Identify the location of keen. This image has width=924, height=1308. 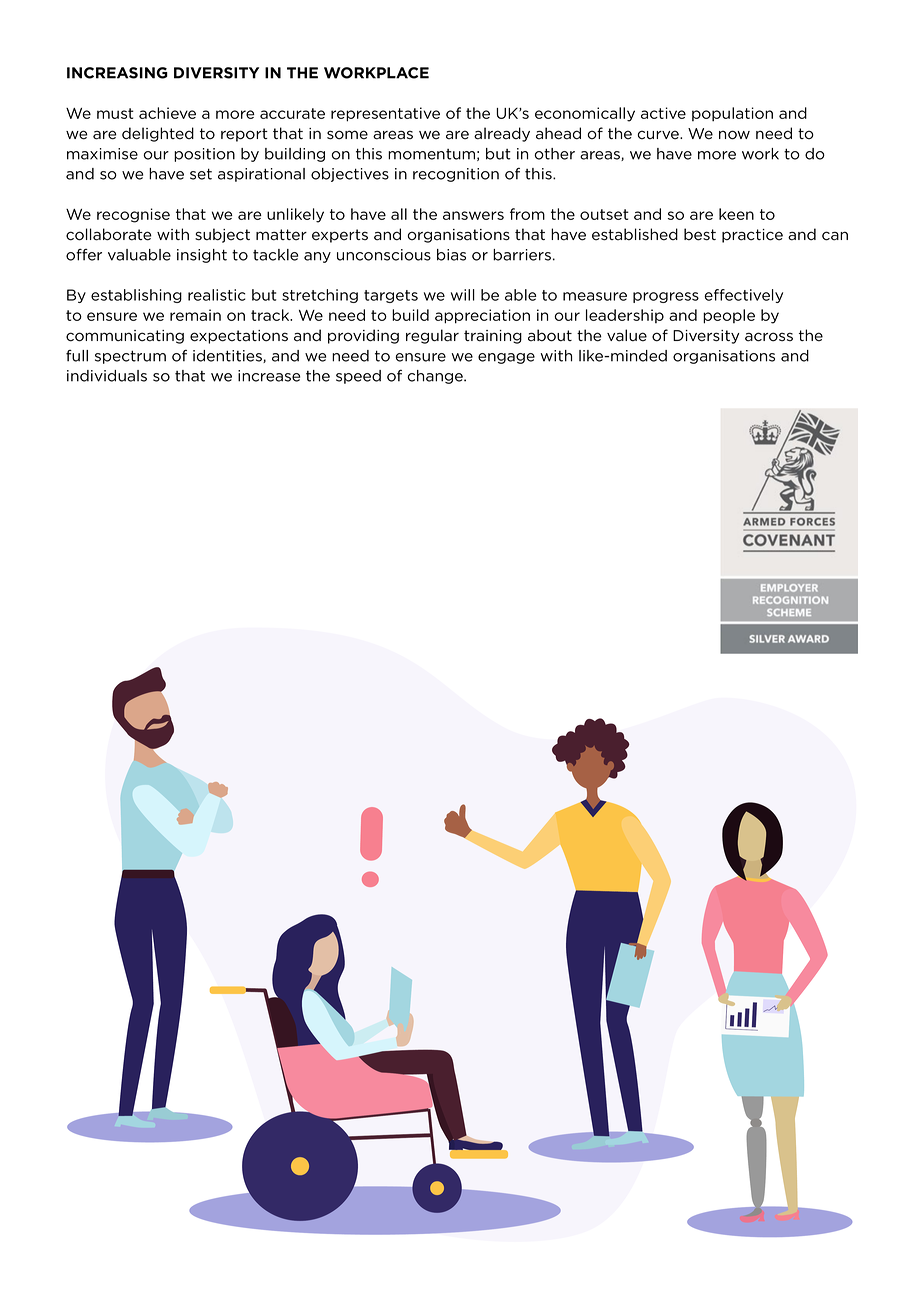
(736, 214).
